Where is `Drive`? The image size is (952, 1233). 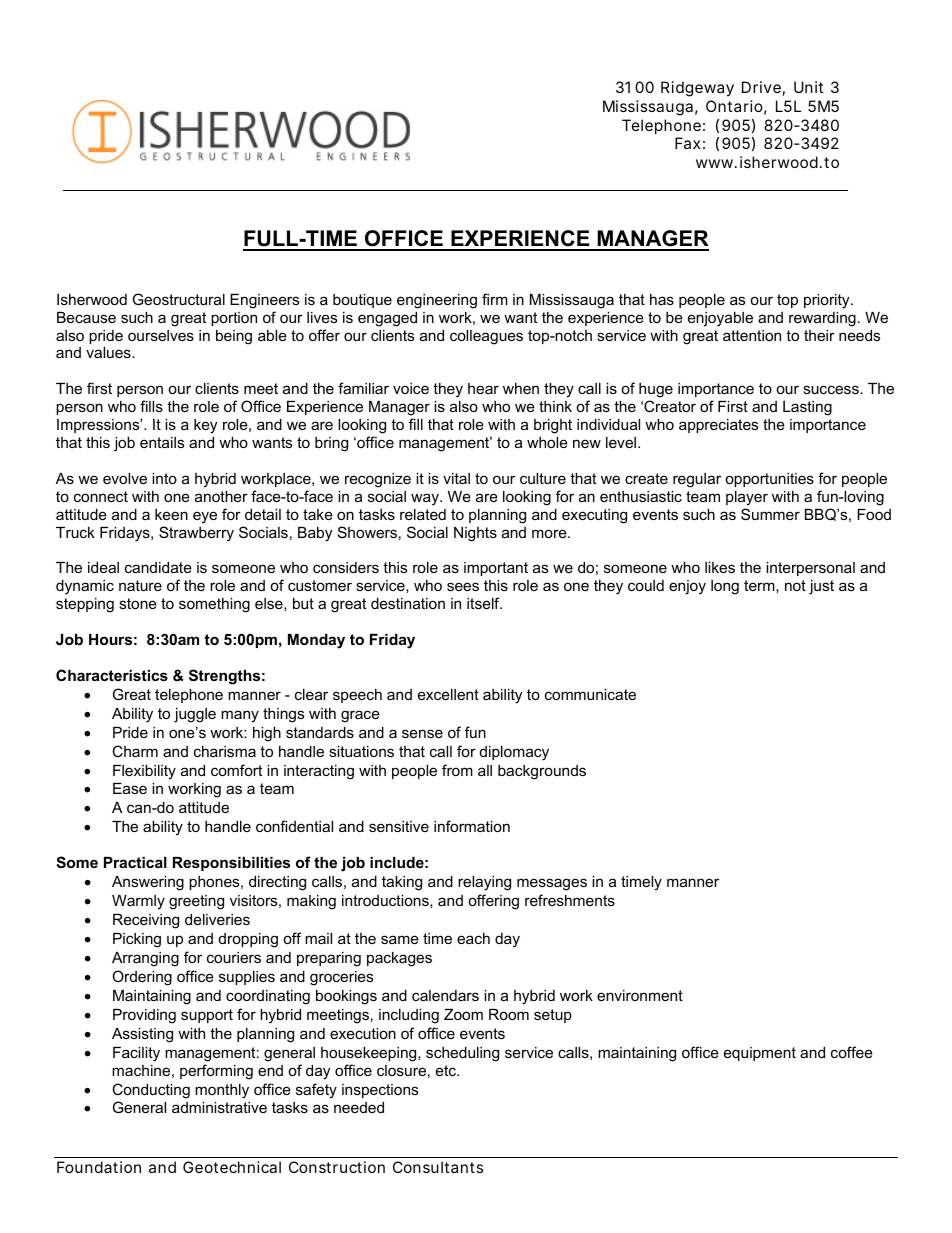
Drive is located at coordinates (761, 87).
